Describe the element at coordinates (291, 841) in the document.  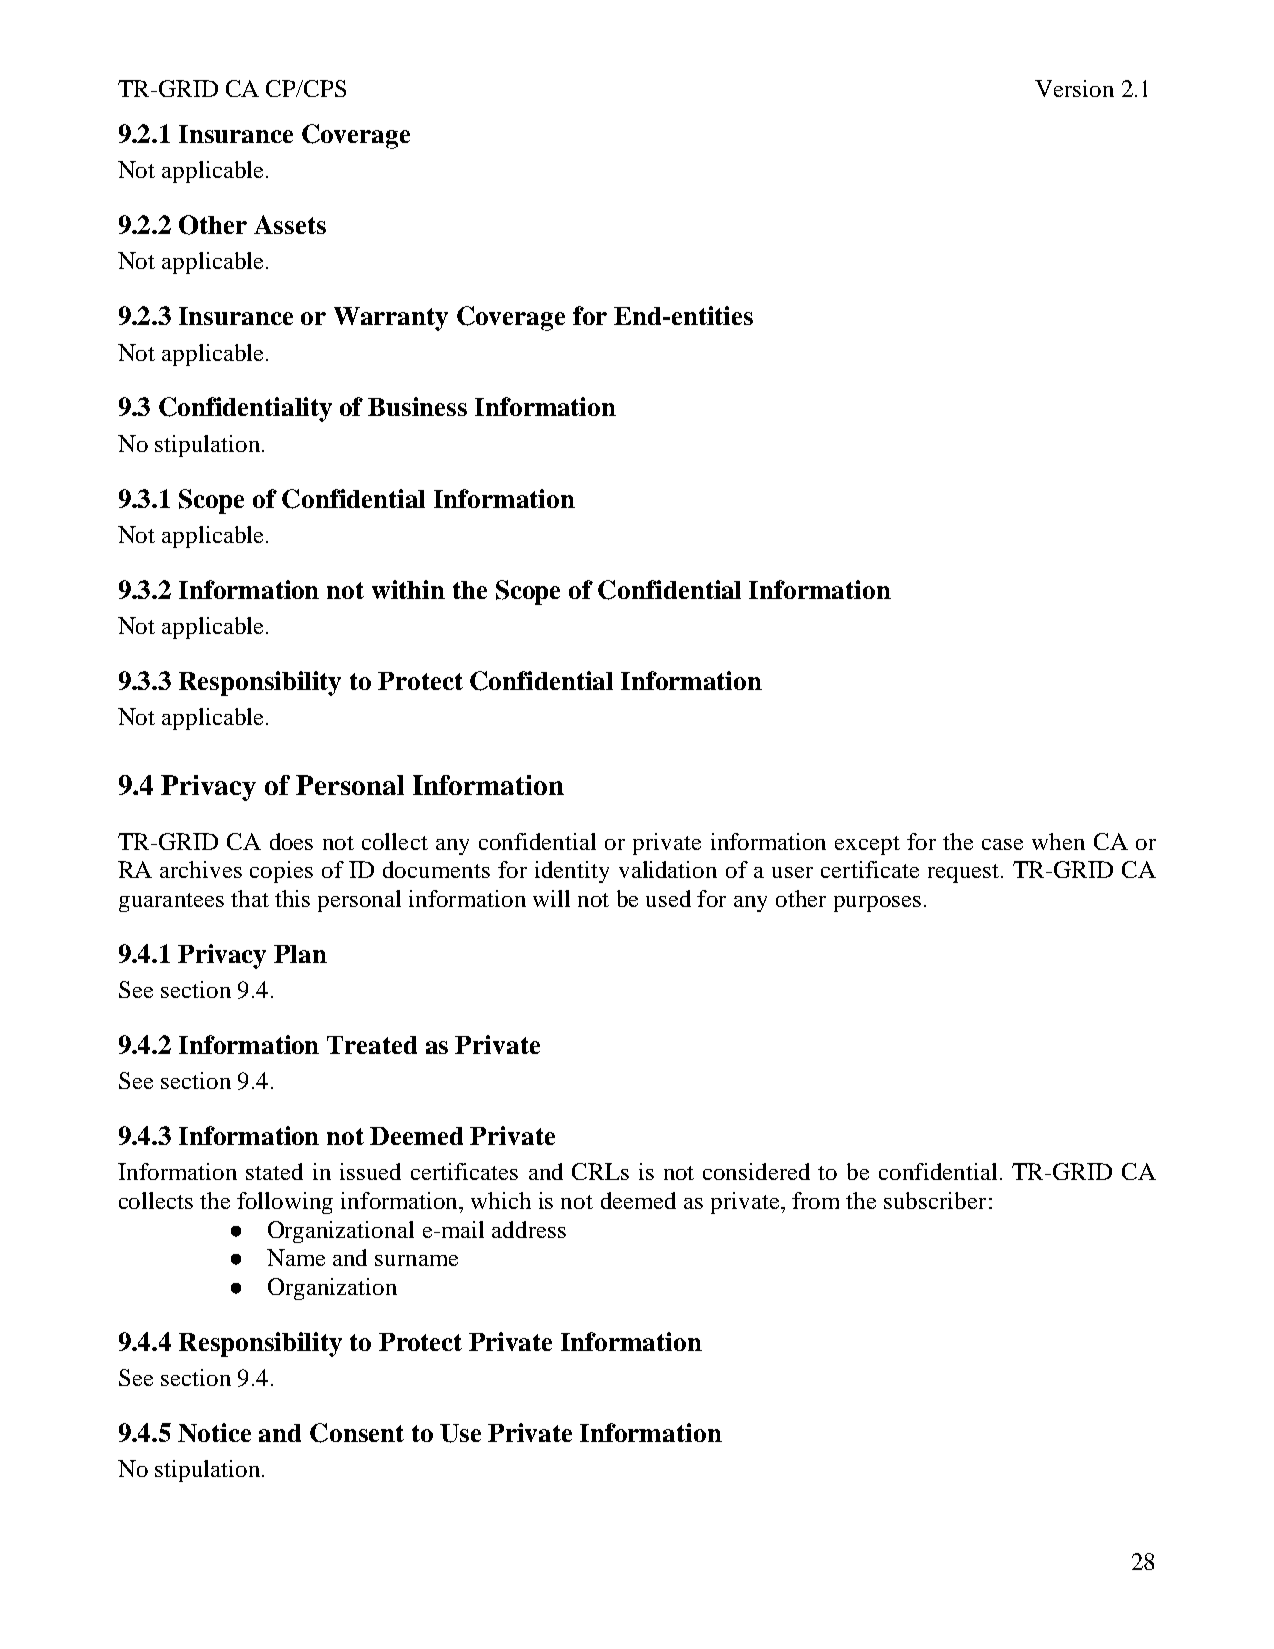
I see `does` at that location.
